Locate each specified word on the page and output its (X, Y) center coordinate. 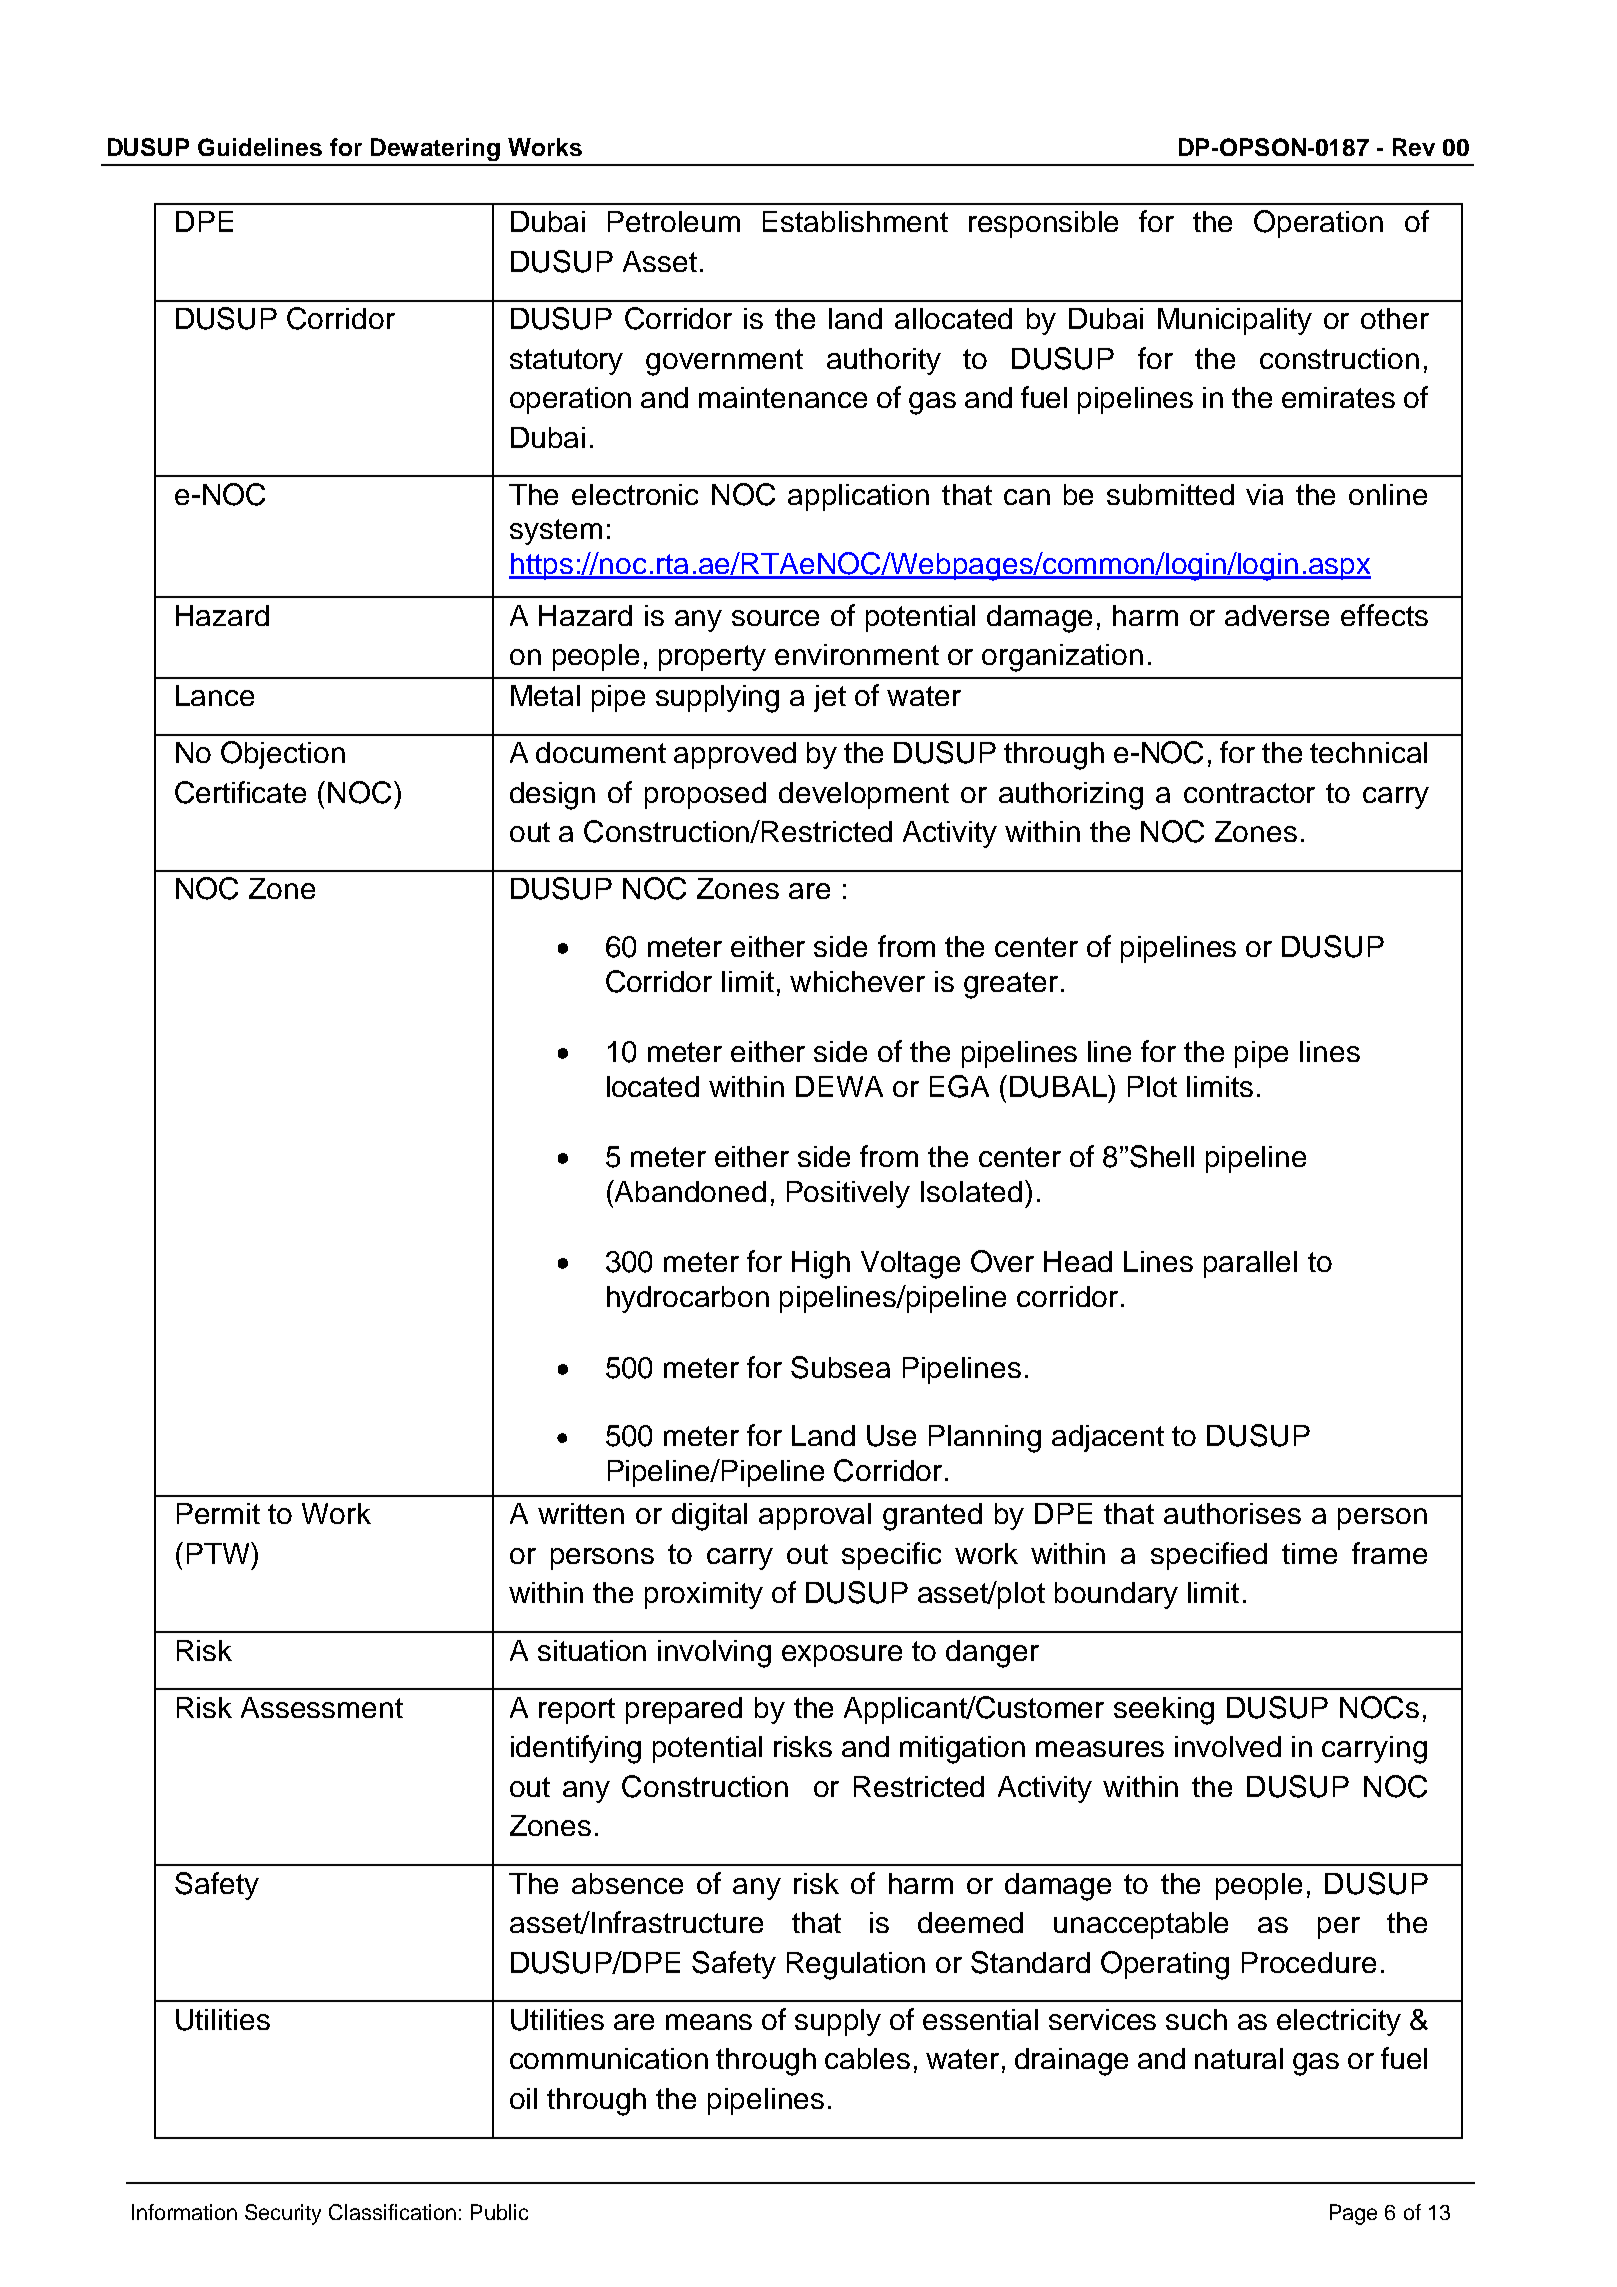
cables (867, 2058)
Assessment (322, 1707)
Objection (283, 755)
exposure (842, 1656)
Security (283, 2214)
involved (1228, 1746)
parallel (1250, 1264)
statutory (566, 362)
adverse (1277, 615)
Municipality (1235, 321)
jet (830, 698)
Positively (848, 1194)
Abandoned (689, 1191)
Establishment (855, 221)
